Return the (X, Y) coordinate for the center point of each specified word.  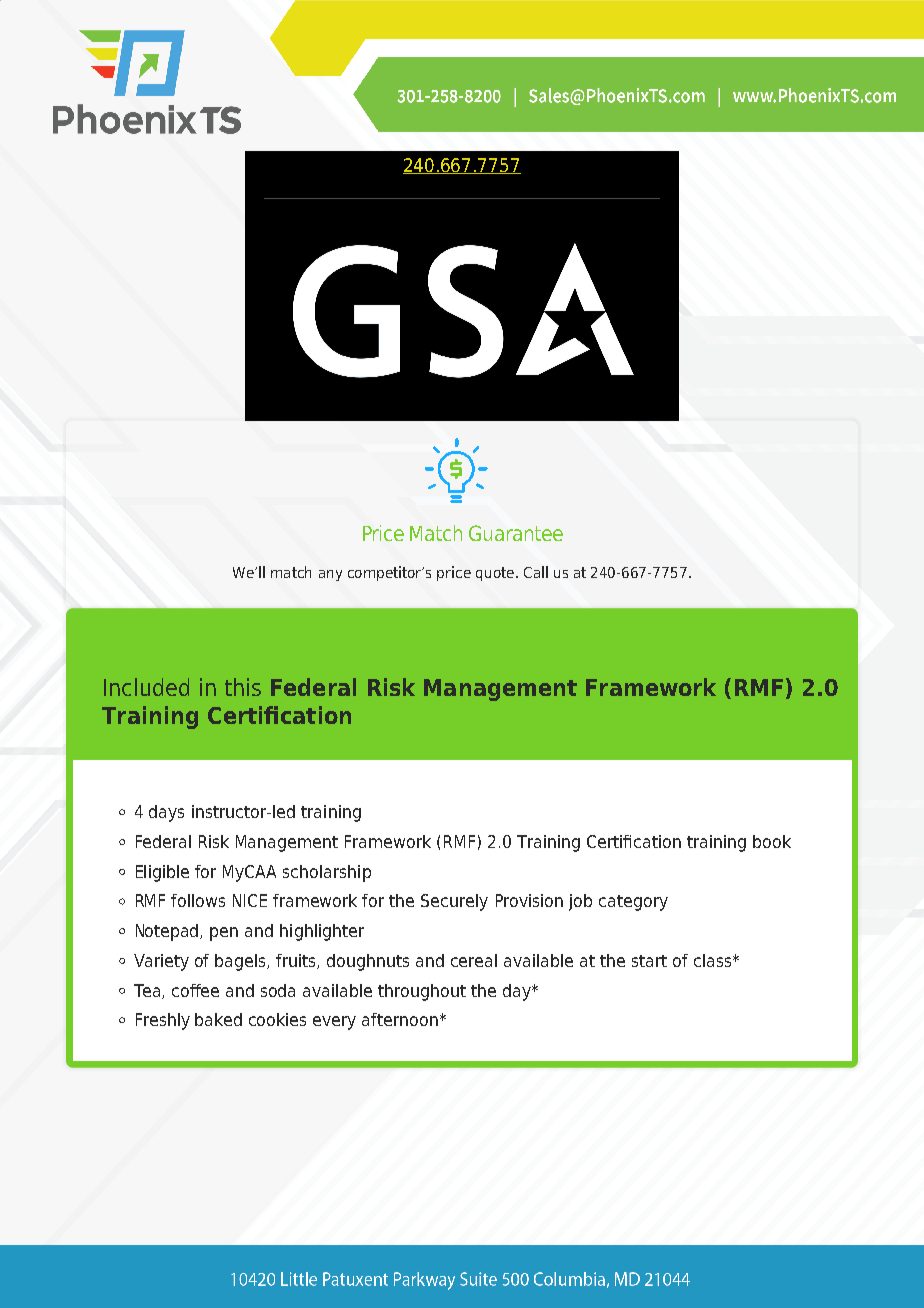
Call (536, 572)
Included (146, 687)
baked (218, 1019)
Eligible (162, 873)
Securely (454, 902)
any (330, 575)
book (772, 841)
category (633, 903)
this (243, 687)
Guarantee (516, 533)
